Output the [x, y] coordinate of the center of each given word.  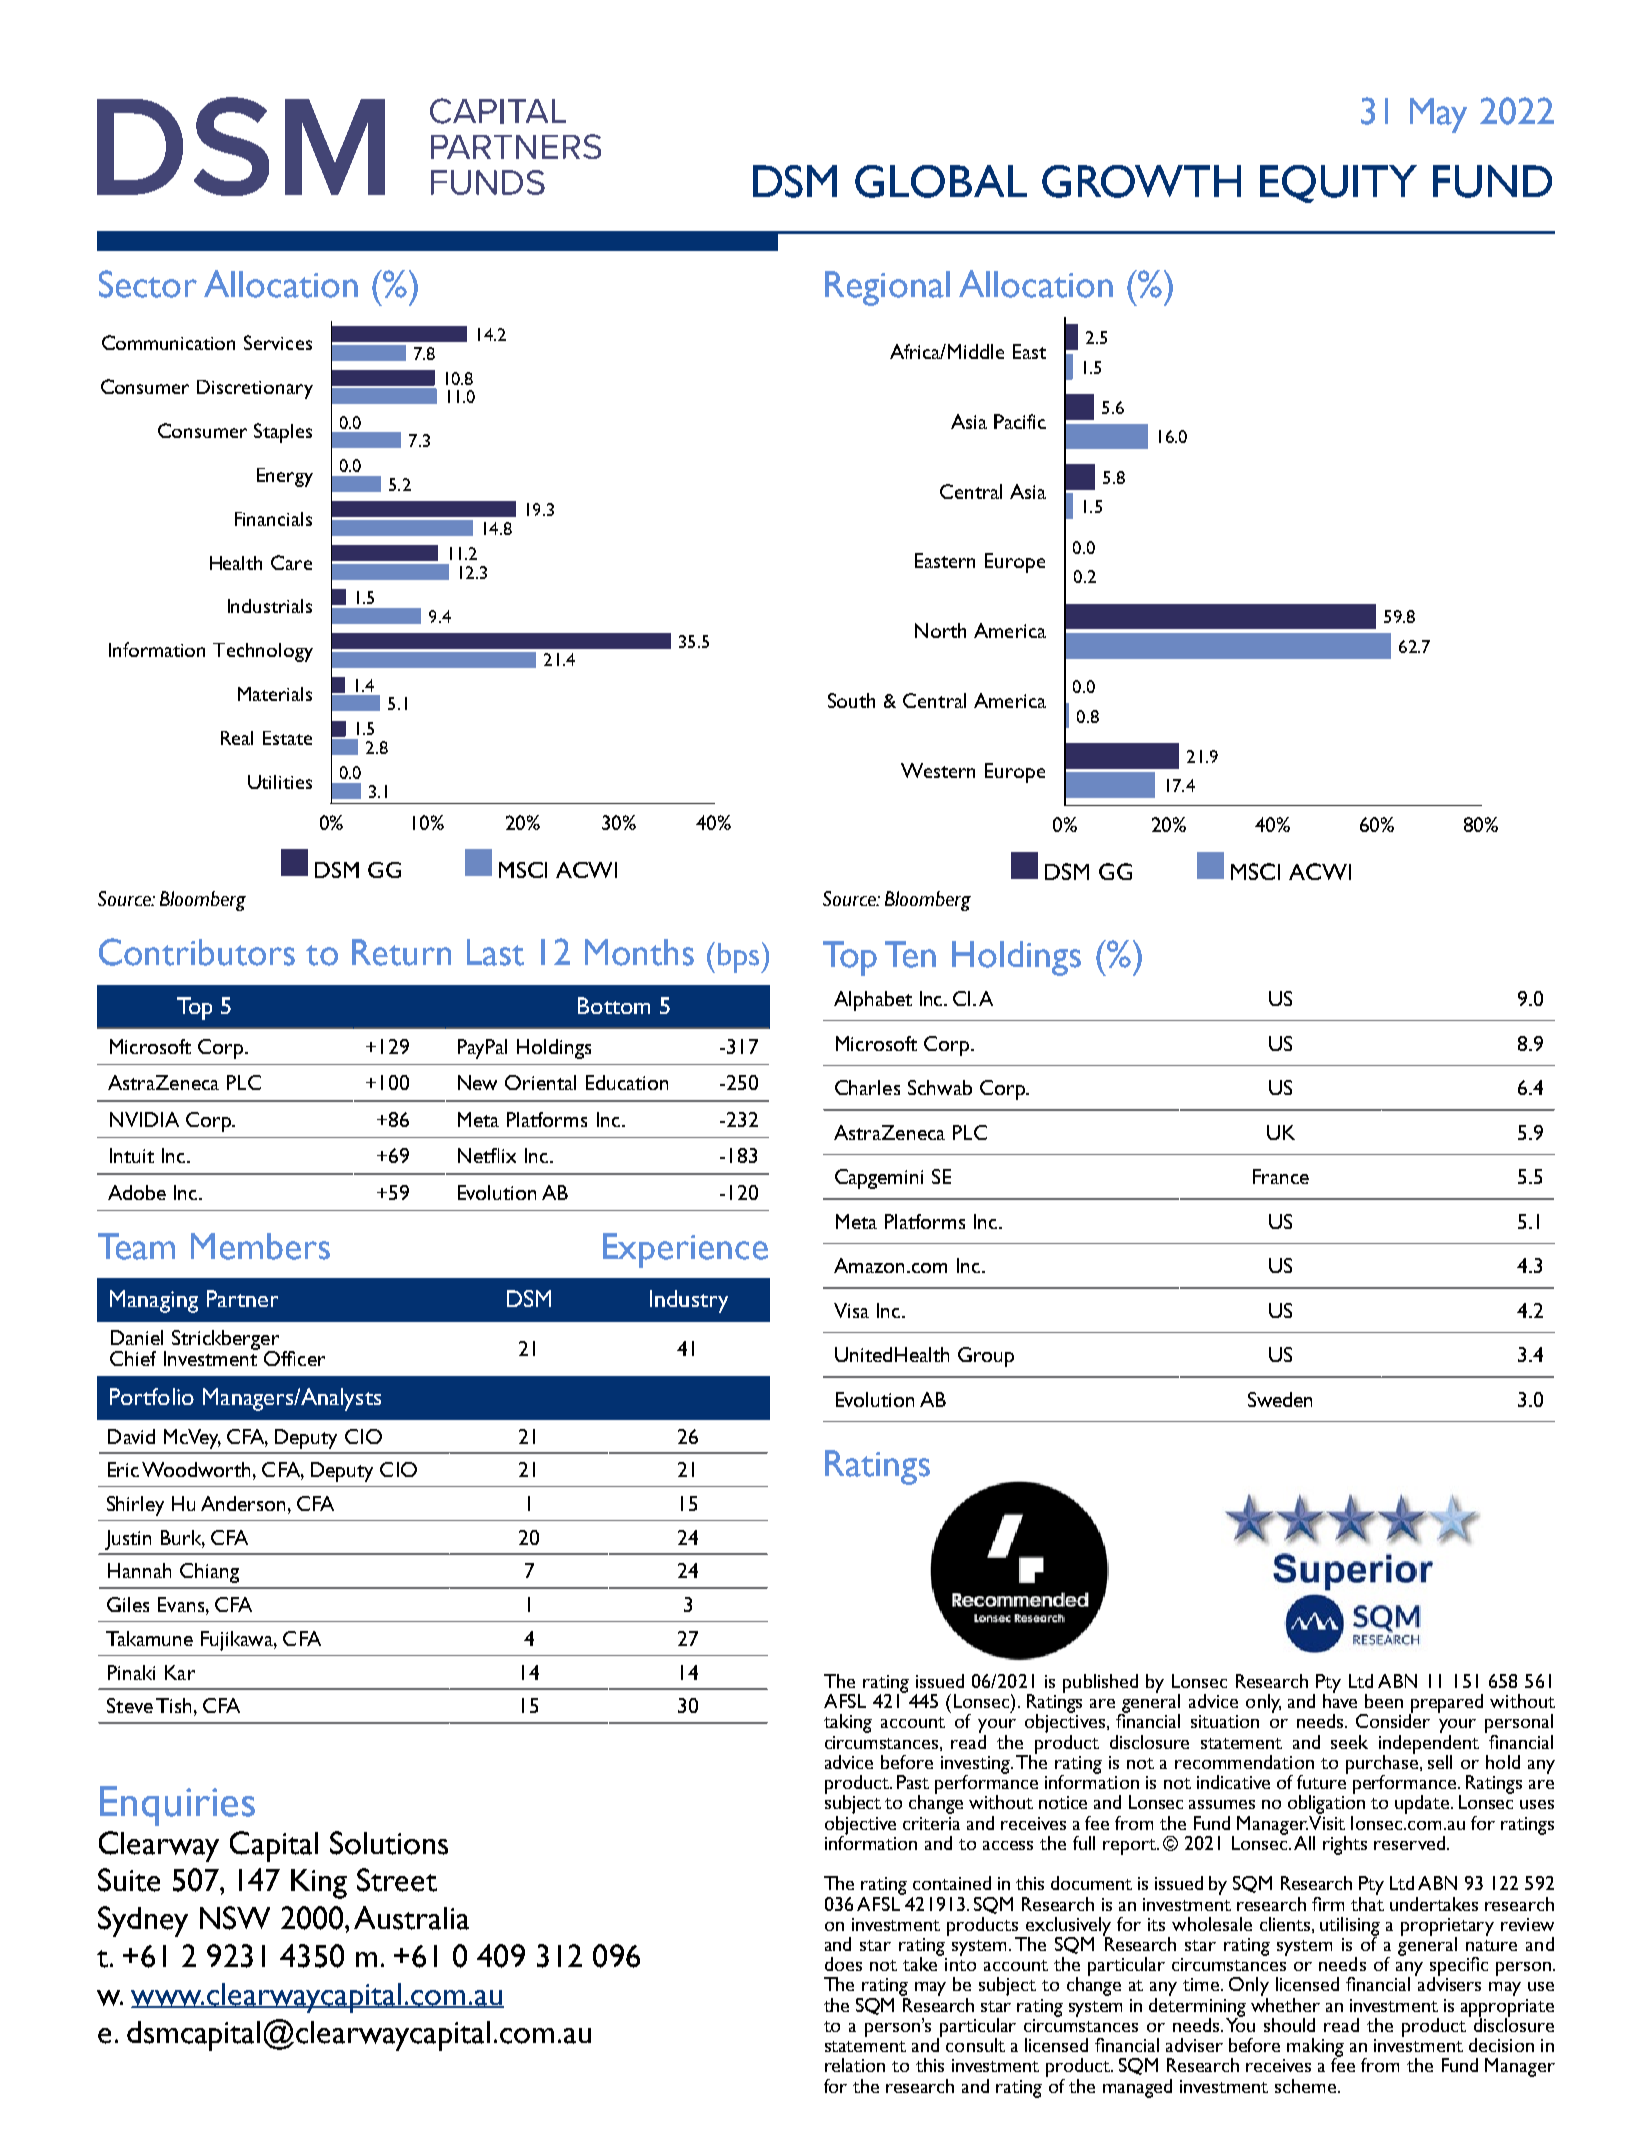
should [1289, 2025]
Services [278, 342]
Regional [887, 288]
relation [855, 2065]
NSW [235, 1918]
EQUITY [1338, 184]
